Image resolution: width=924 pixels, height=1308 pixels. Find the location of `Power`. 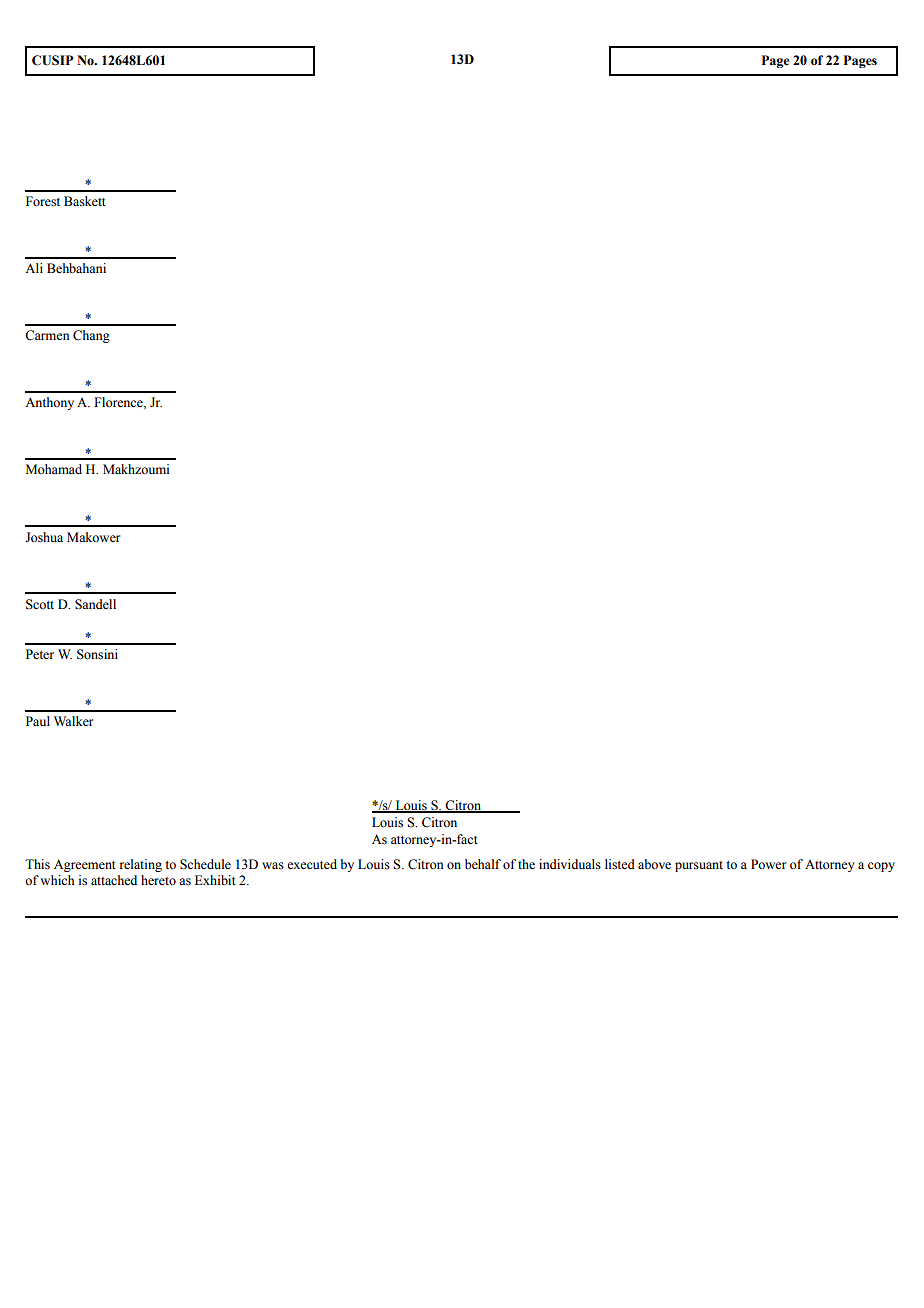

Power is located at coordinates (768, 864).
